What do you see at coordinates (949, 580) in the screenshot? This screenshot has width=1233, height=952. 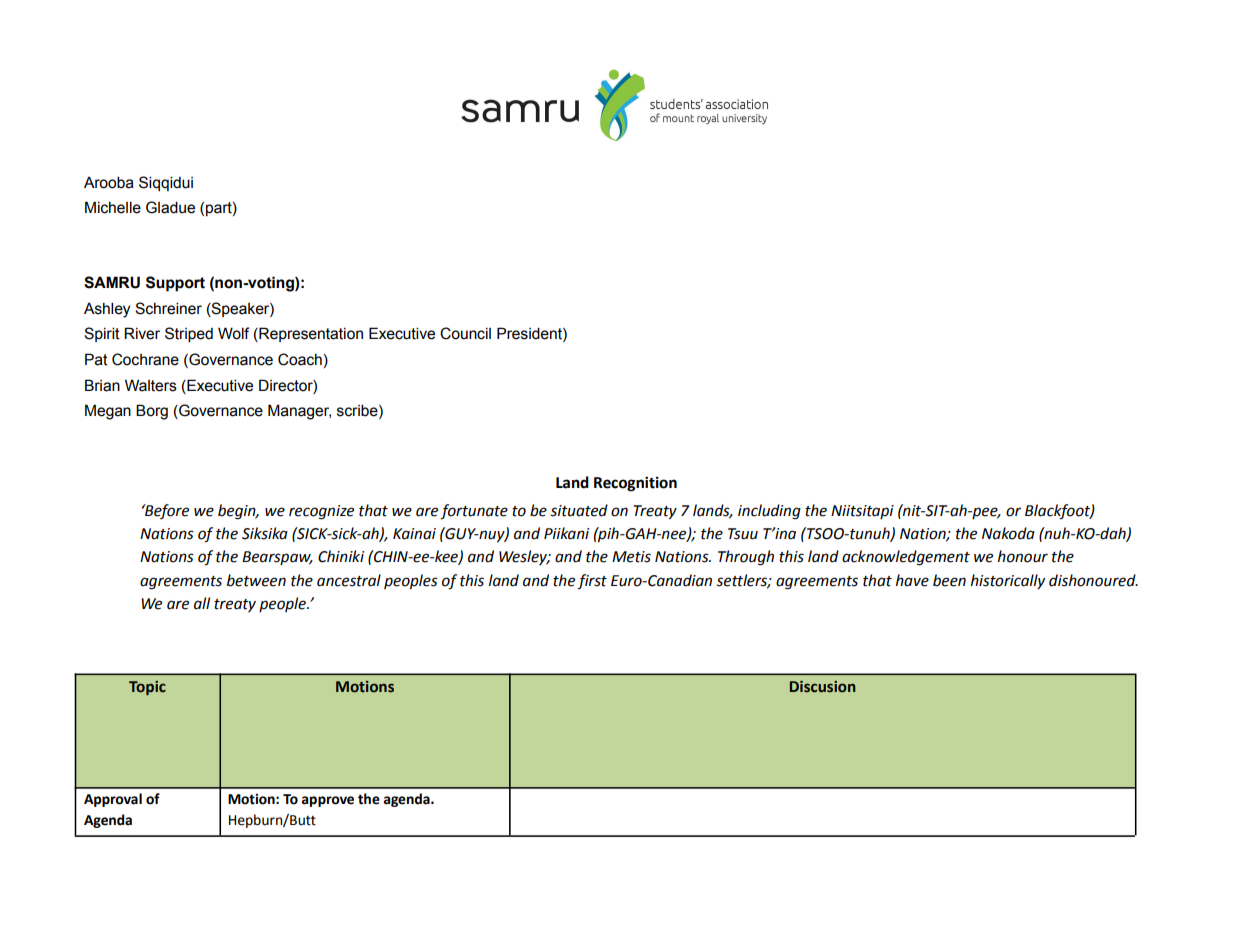 I see `been` at bounding box center [949, 580].
